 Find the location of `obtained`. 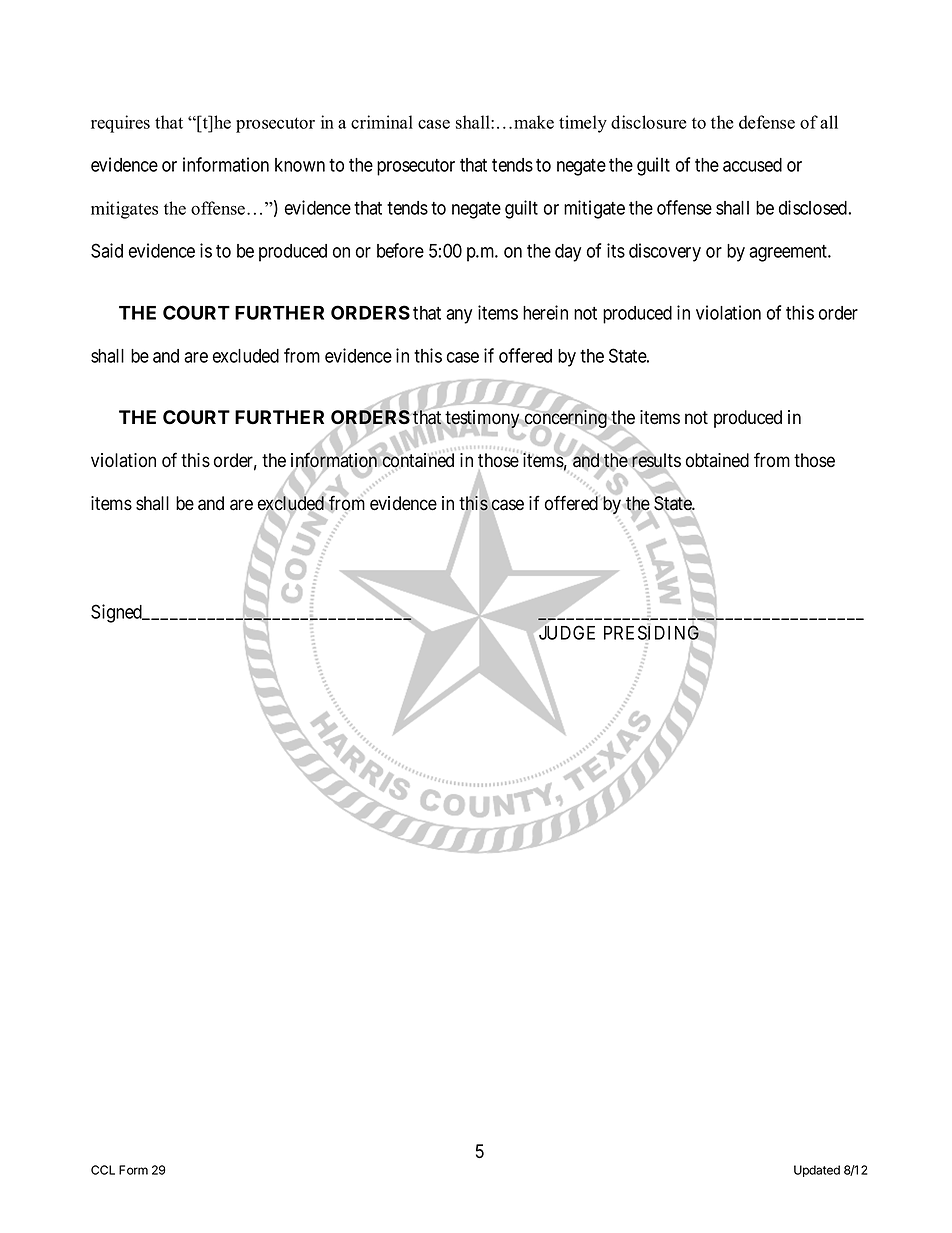

obtained is located at coordinates (717, 460).
